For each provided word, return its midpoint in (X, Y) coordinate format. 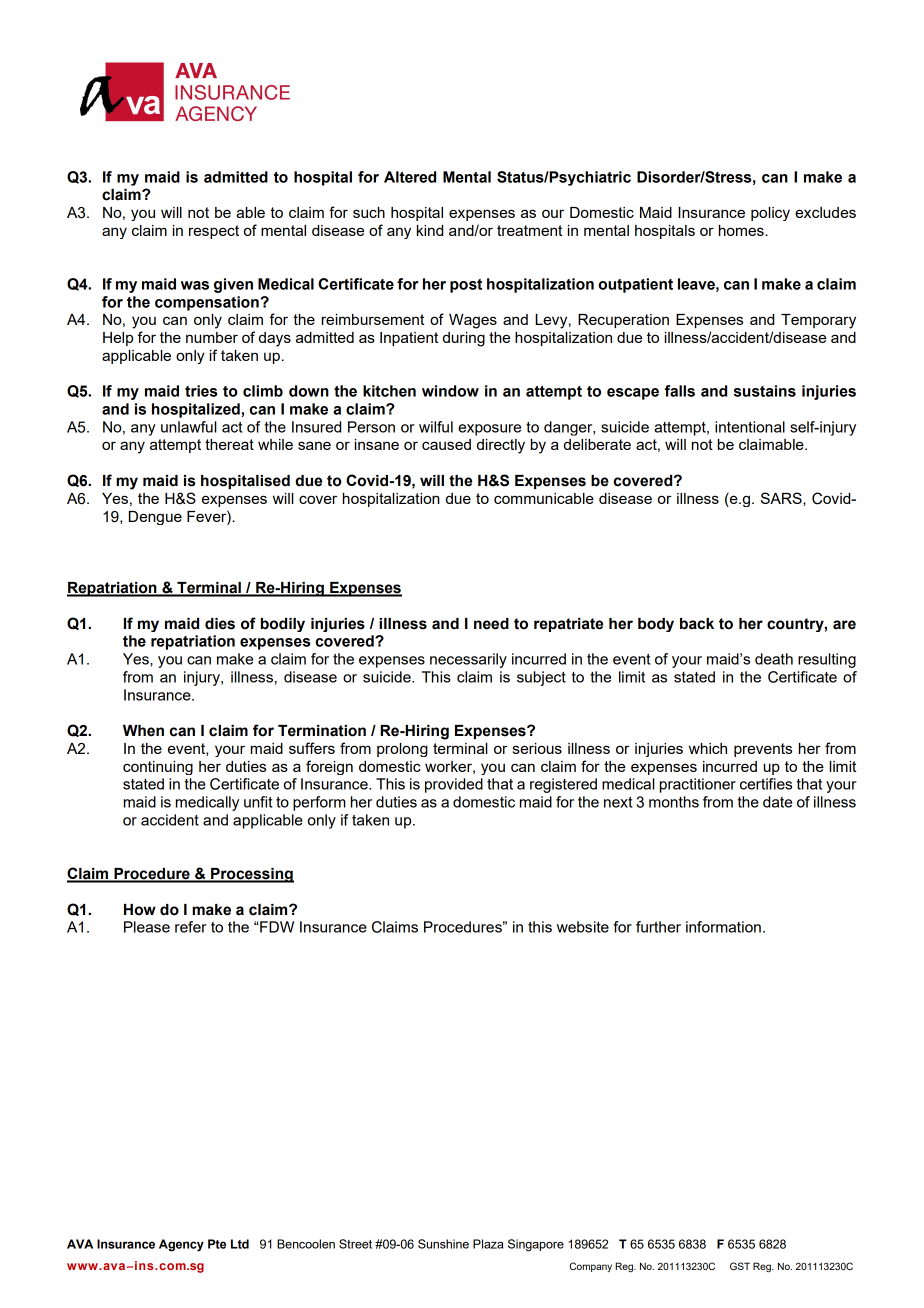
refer (191, 927)
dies (220, 624)
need (491, 624)
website (583, 927)
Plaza (488, 1244)
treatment (529, 230)
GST (740, 1266)
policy (770, 214)
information (723, 927)
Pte (217, 1244)
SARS (782, 498)
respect (214, 232)
